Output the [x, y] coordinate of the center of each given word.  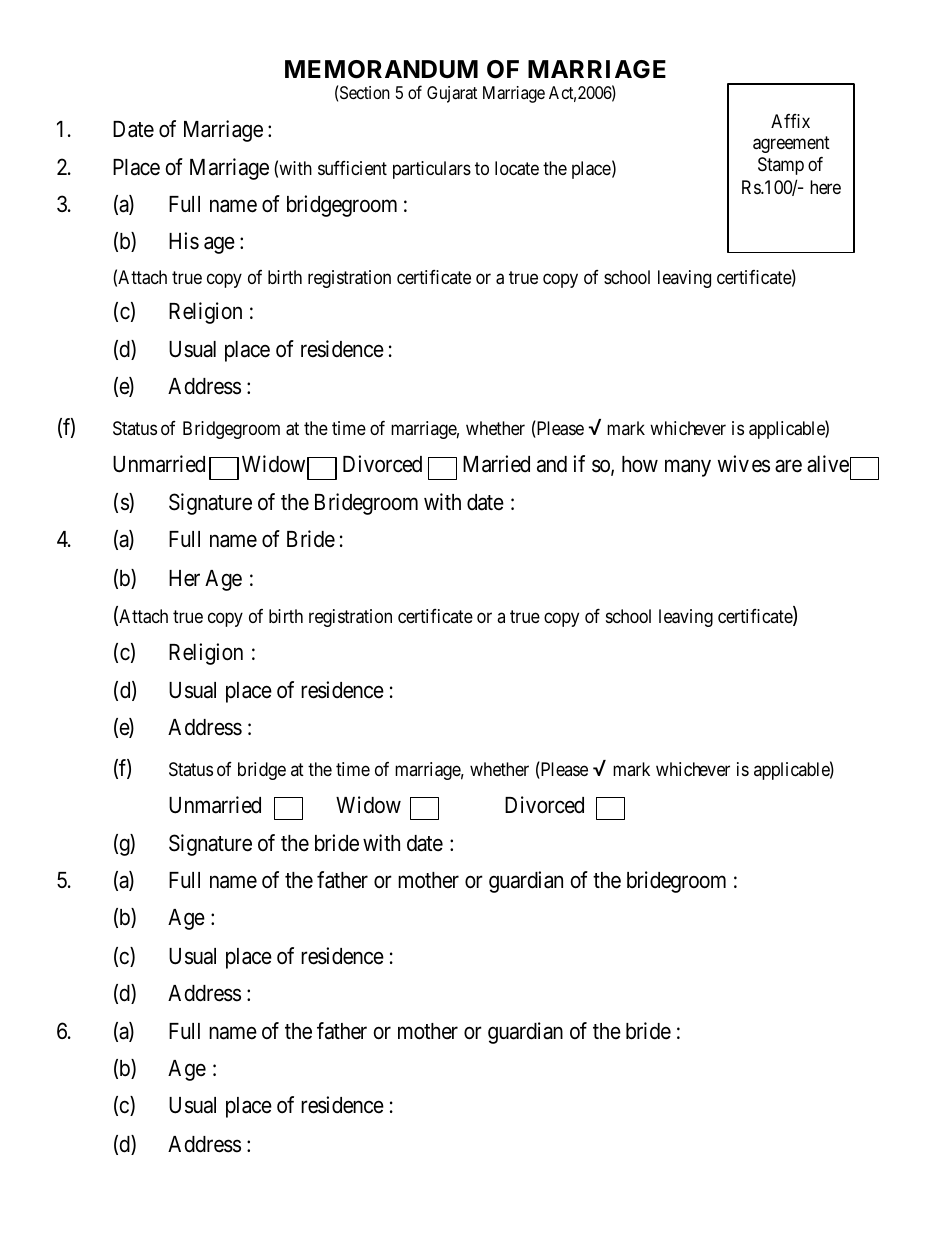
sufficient [352, 168]
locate [517, 168]
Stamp [781, 166]
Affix [790, 121]
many [688, 468]
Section [365, 92]
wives [744, 464]
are [788, 466]
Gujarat [452, 94]
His [184, 241]
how [640, 464]
